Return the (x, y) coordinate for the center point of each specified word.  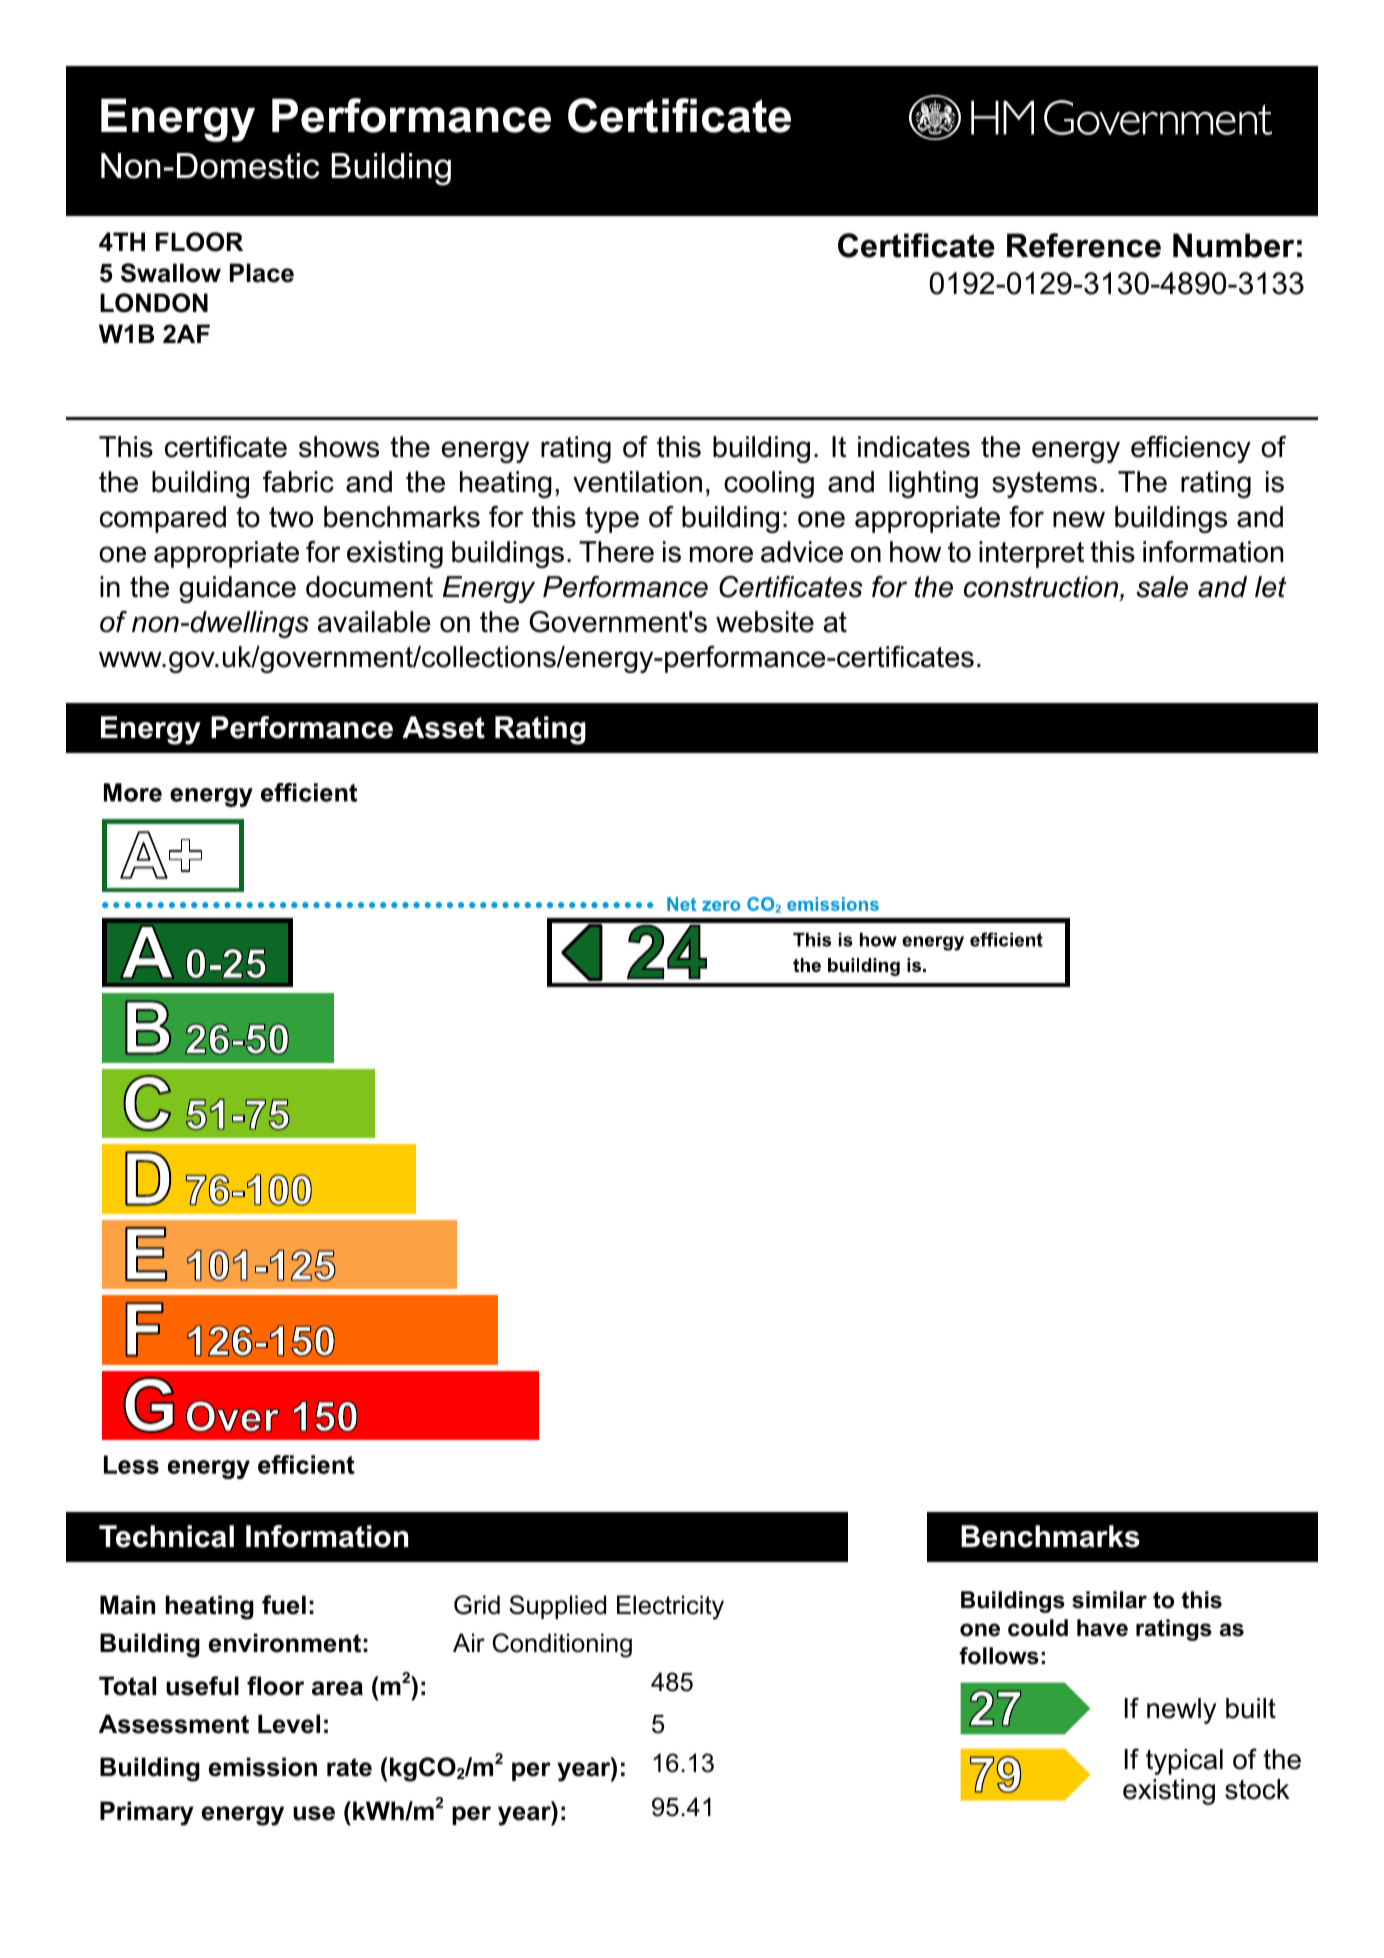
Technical (166, 1536)
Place (262, 273)
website (765, 622)
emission (263, 1767)
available (374, 622)
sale (1162, 587)
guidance (237, 589)
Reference (1084, 245)
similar (1109, 1600)
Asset (443, 727)
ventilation (637, 482)
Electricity (670, 1607)
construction (1042, 588)
